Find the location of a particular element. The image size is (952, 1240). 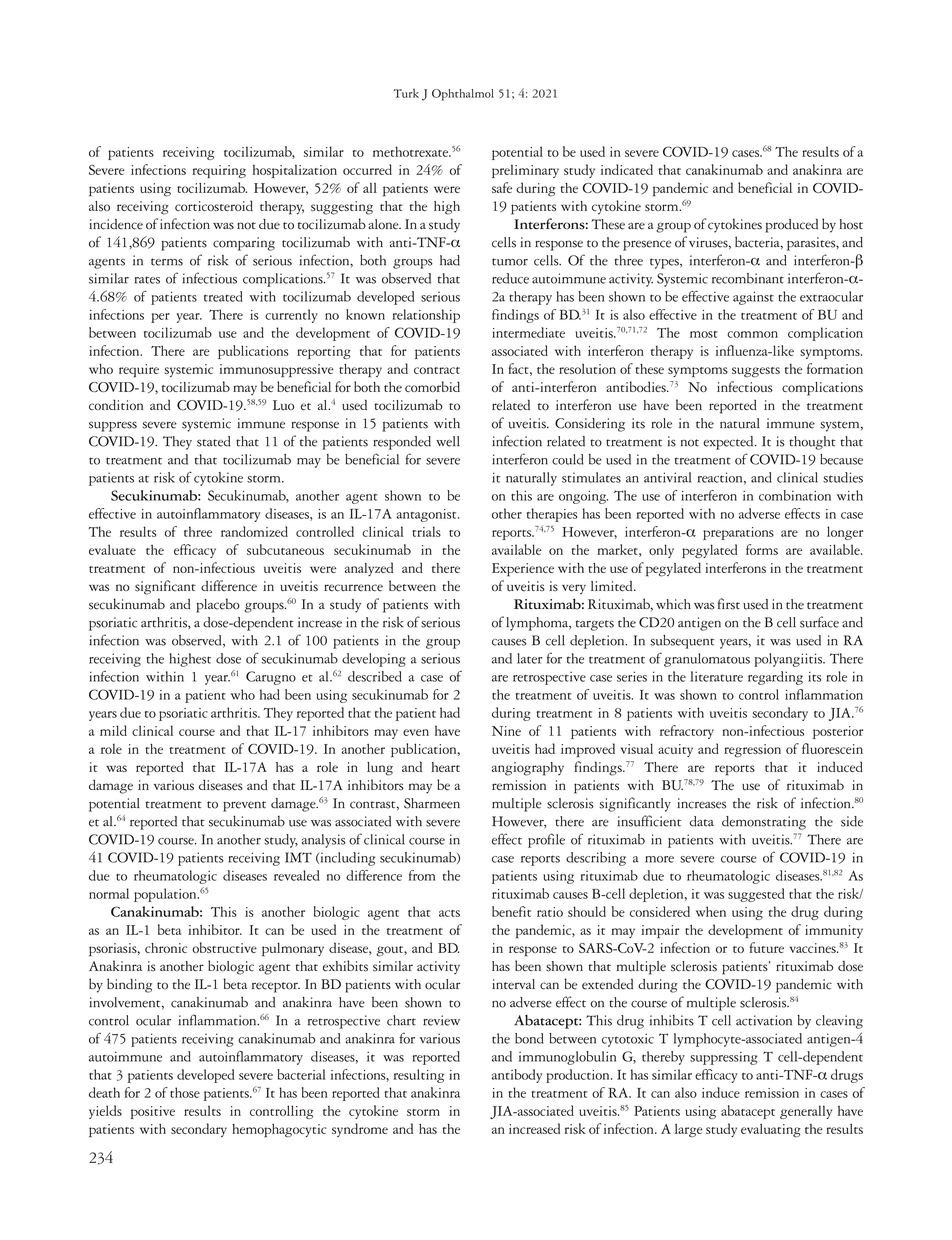

Experience is located at coordinates (523, 570).
